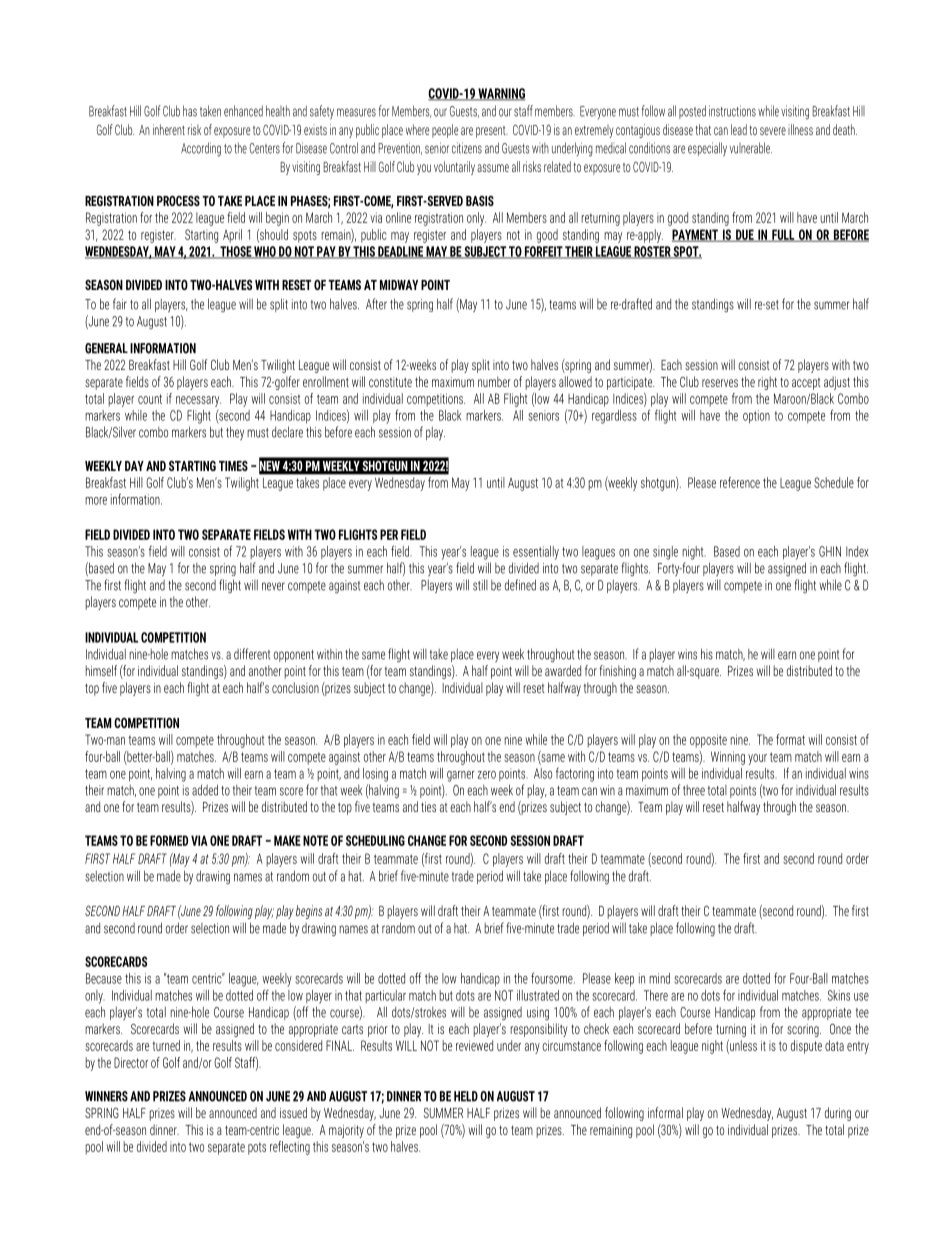 This screenshot has width=952, height=1233. I want to click on different, so click(252, 654).
